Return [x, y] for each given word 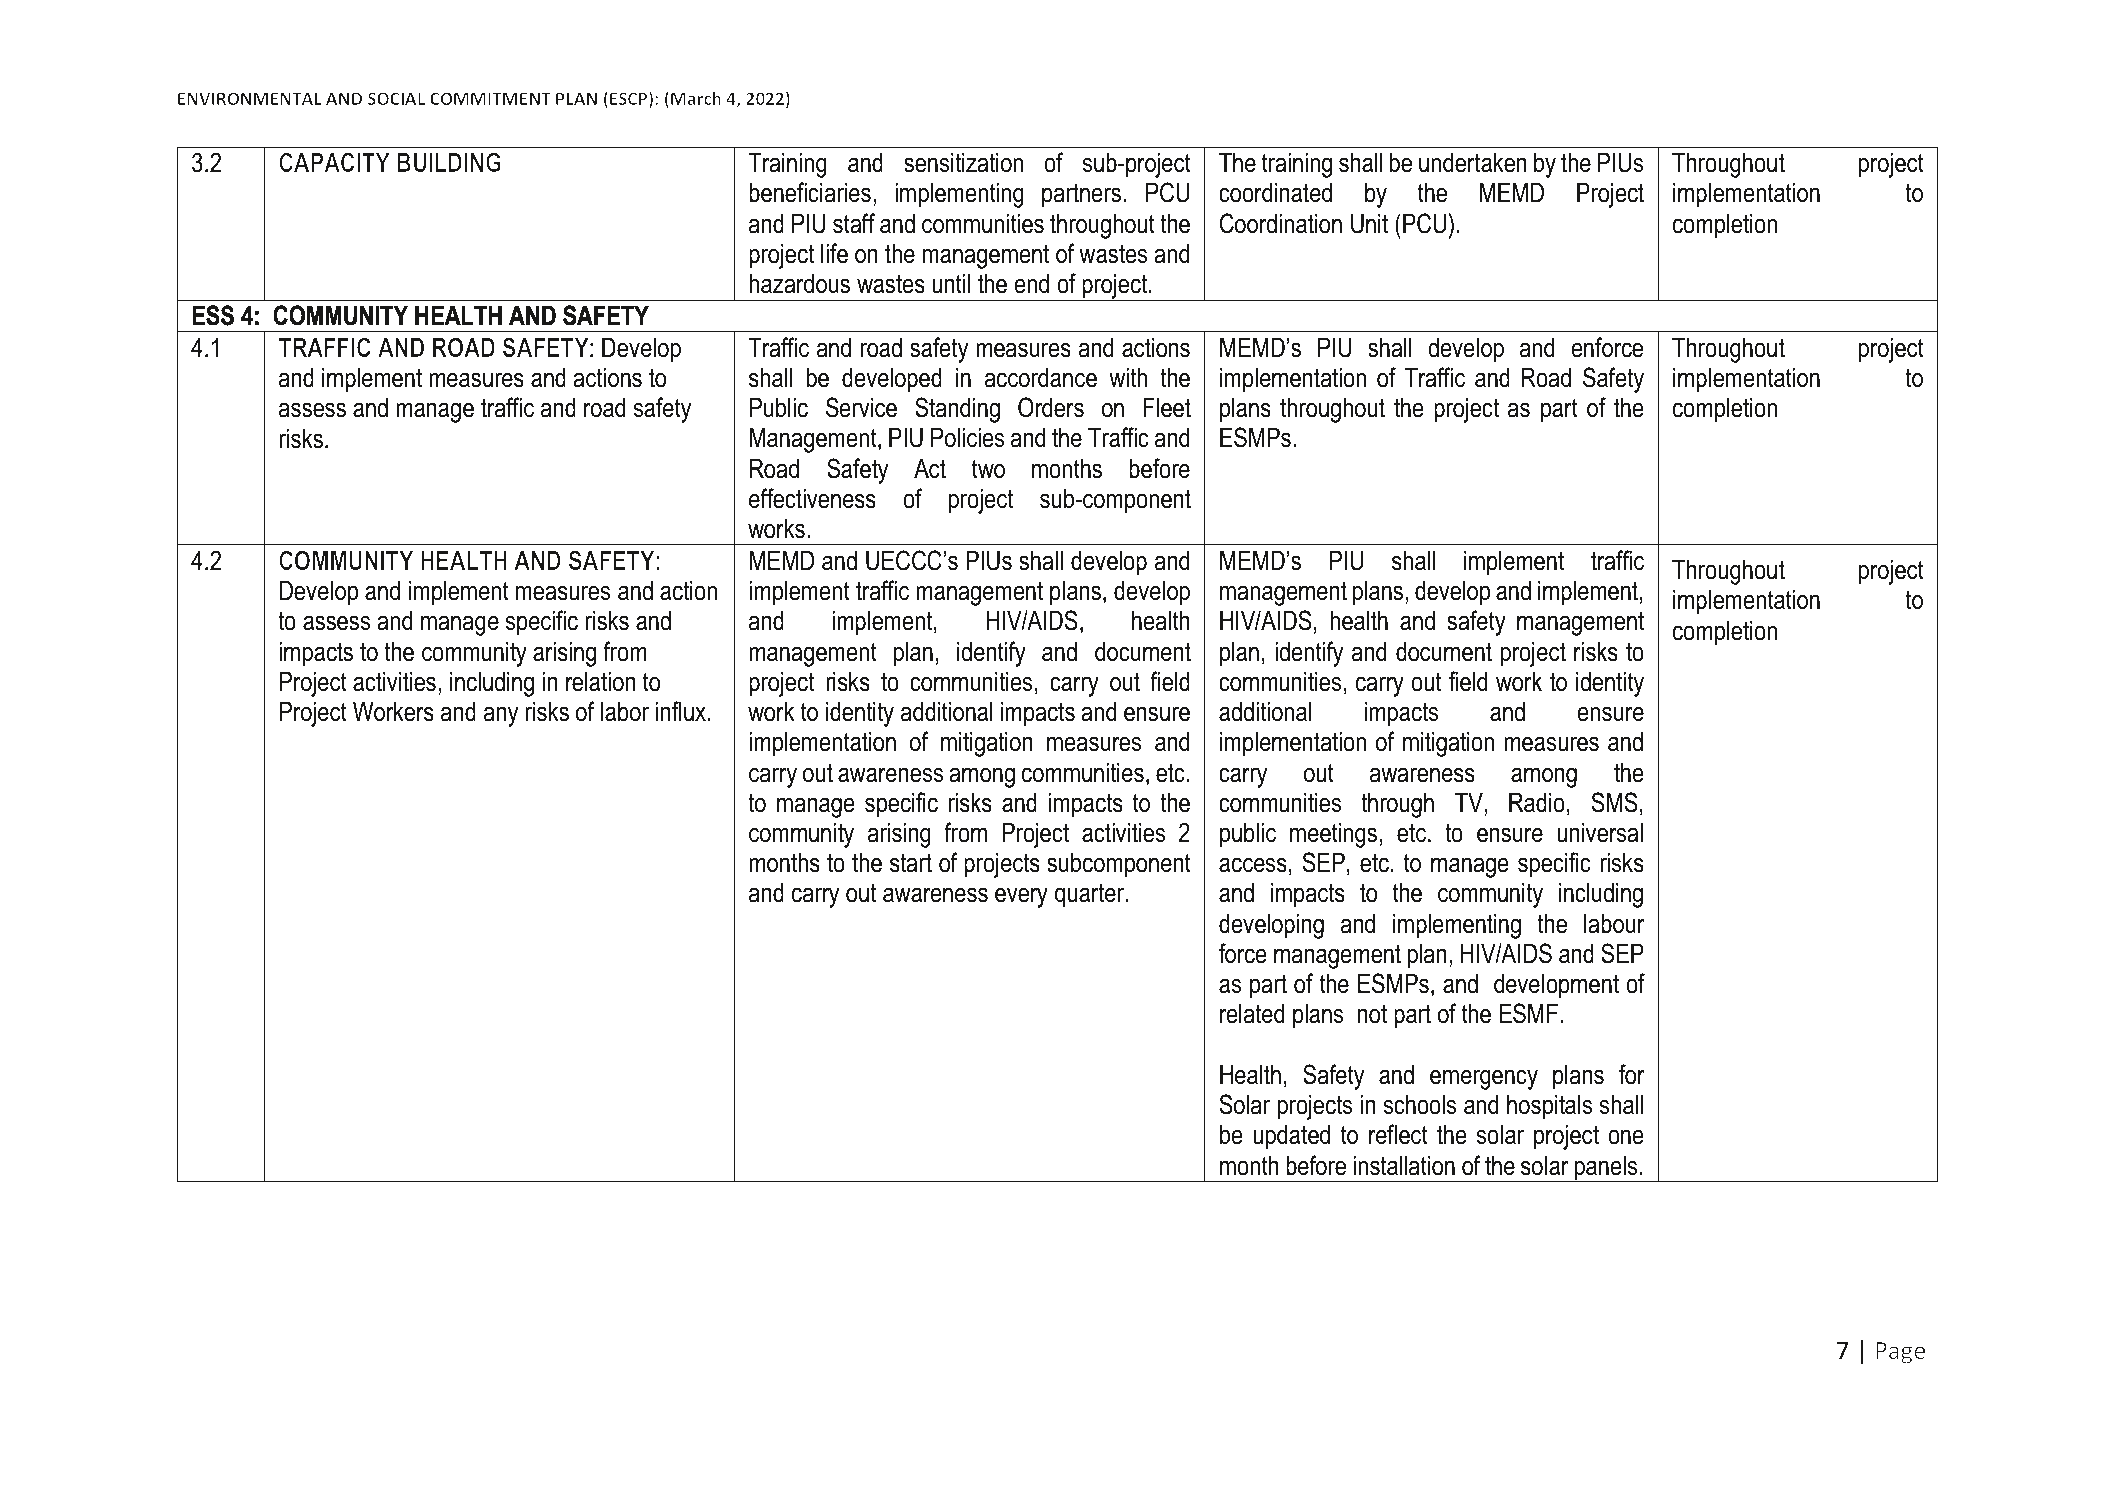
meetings [1333, 835]
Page [1900, 1353]
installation [1404, 1165]
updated [1291, 1137]
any [501, 716]
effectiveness [812, 498]
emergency [1484, 1080]
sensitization [963, 162]
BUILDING [449, 162]
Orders [1051, 407]
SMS [1614, 802]
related [1252, 1013]
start [911, 863]
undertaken [1473, 162]
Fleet [1167, 407]
